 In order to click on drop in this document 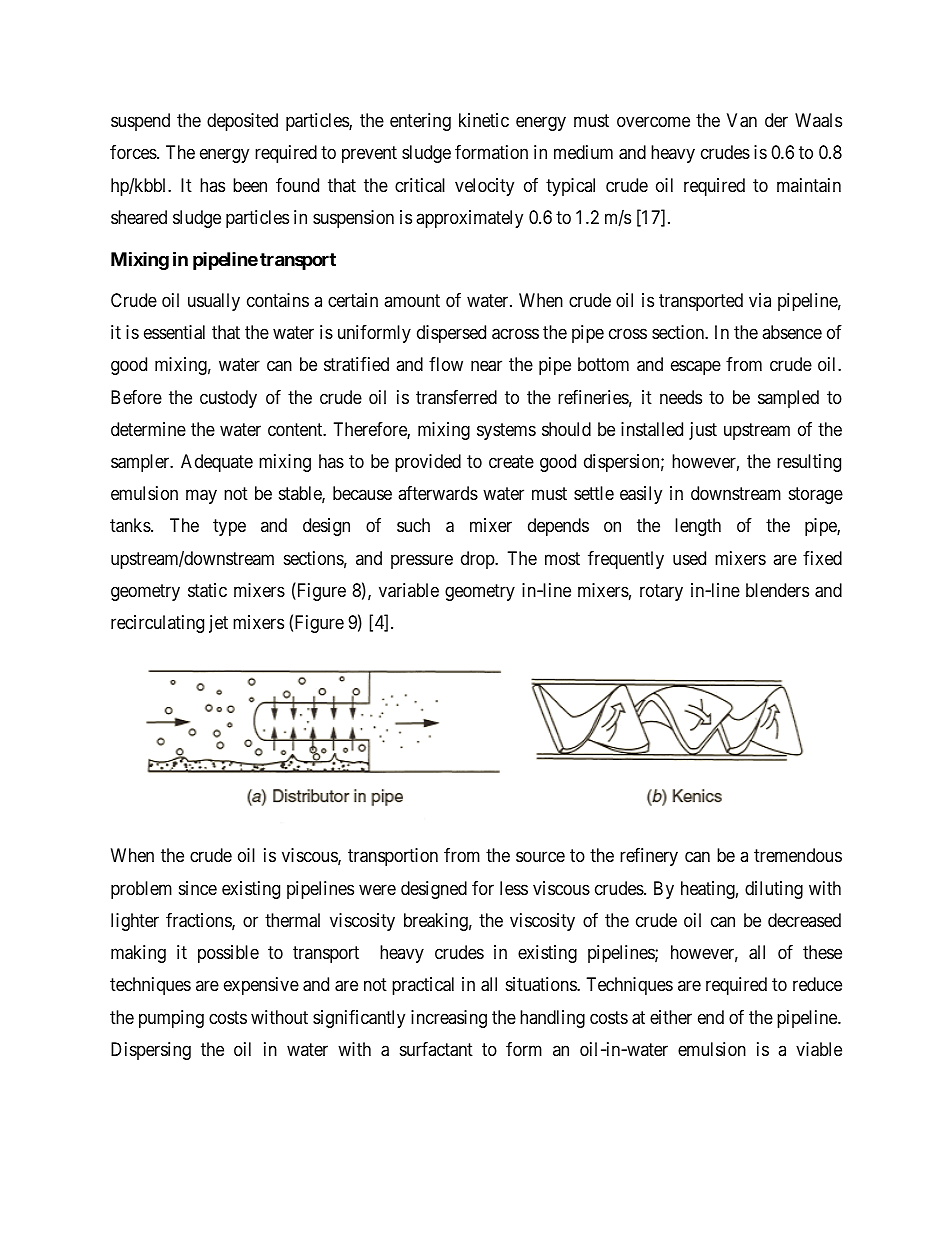, I will do `click(478, 560)`.
